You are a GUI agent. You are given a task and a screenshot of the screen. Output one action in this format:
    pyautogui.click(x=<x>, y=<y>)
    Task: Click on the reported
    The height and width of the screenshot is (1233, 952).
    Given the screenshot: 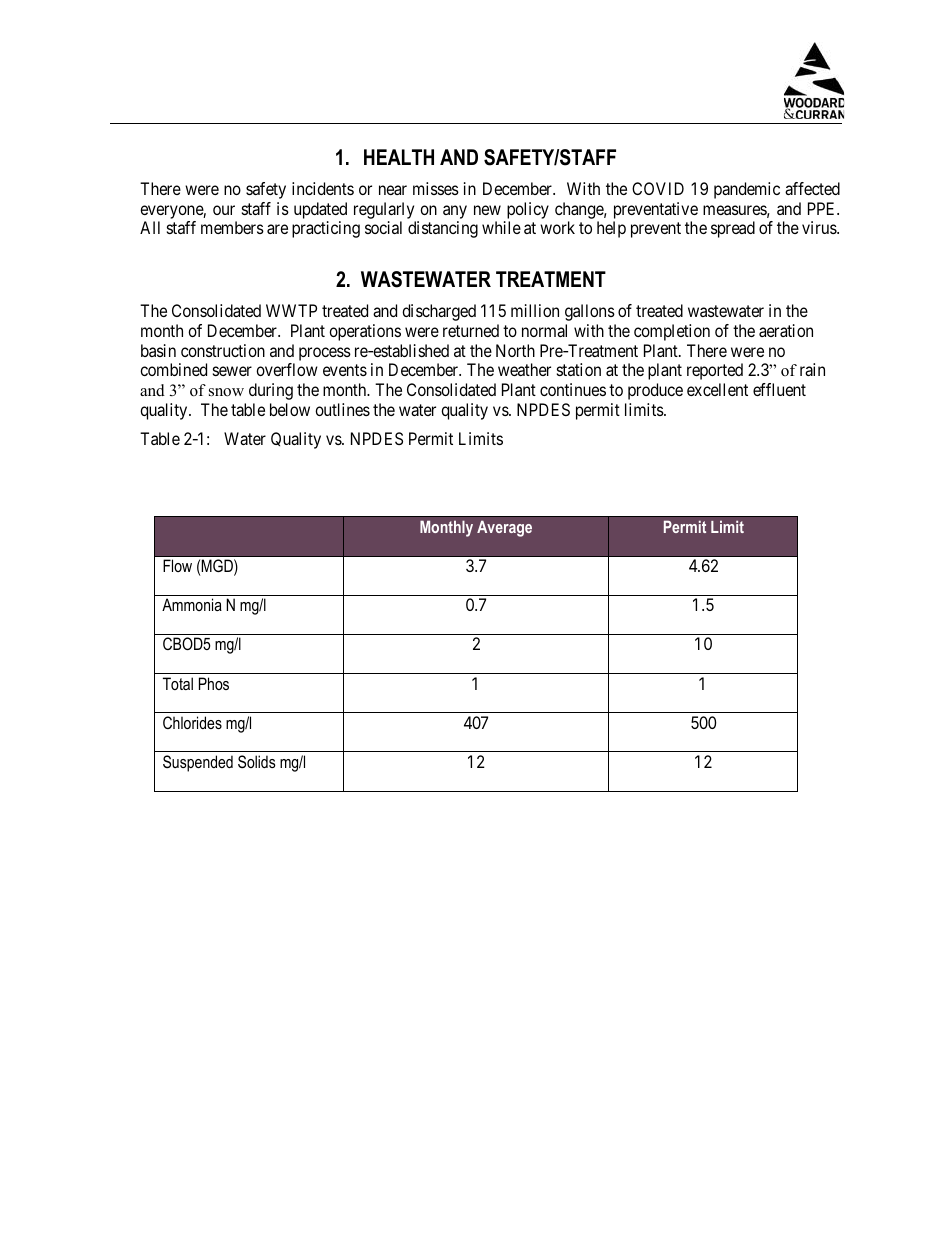 What is the action you would take?
    pyautogui.click(x=715, y=371)
